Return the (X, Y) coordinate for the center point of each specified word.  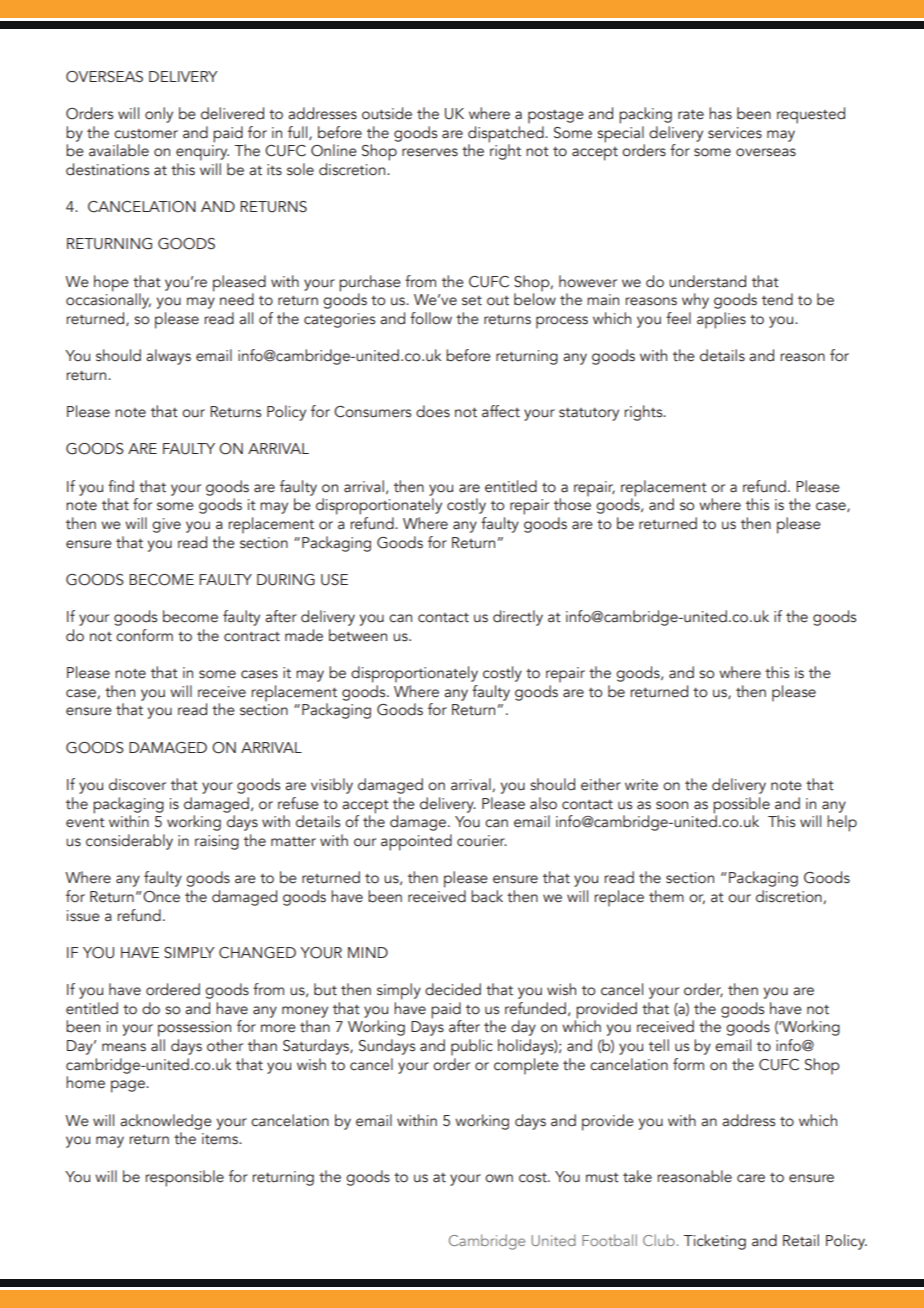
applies (721, 320)
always (168, 357)
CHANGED (257, 953)
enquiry (202, 153)
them (666, 896)
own (499, 1178)
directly (518, 618)
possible (741, 806)
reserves (430, 152)
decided (453, 989)
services (735, 133)
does (433, 411)
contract (252, 637)
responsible (184, 1178)
